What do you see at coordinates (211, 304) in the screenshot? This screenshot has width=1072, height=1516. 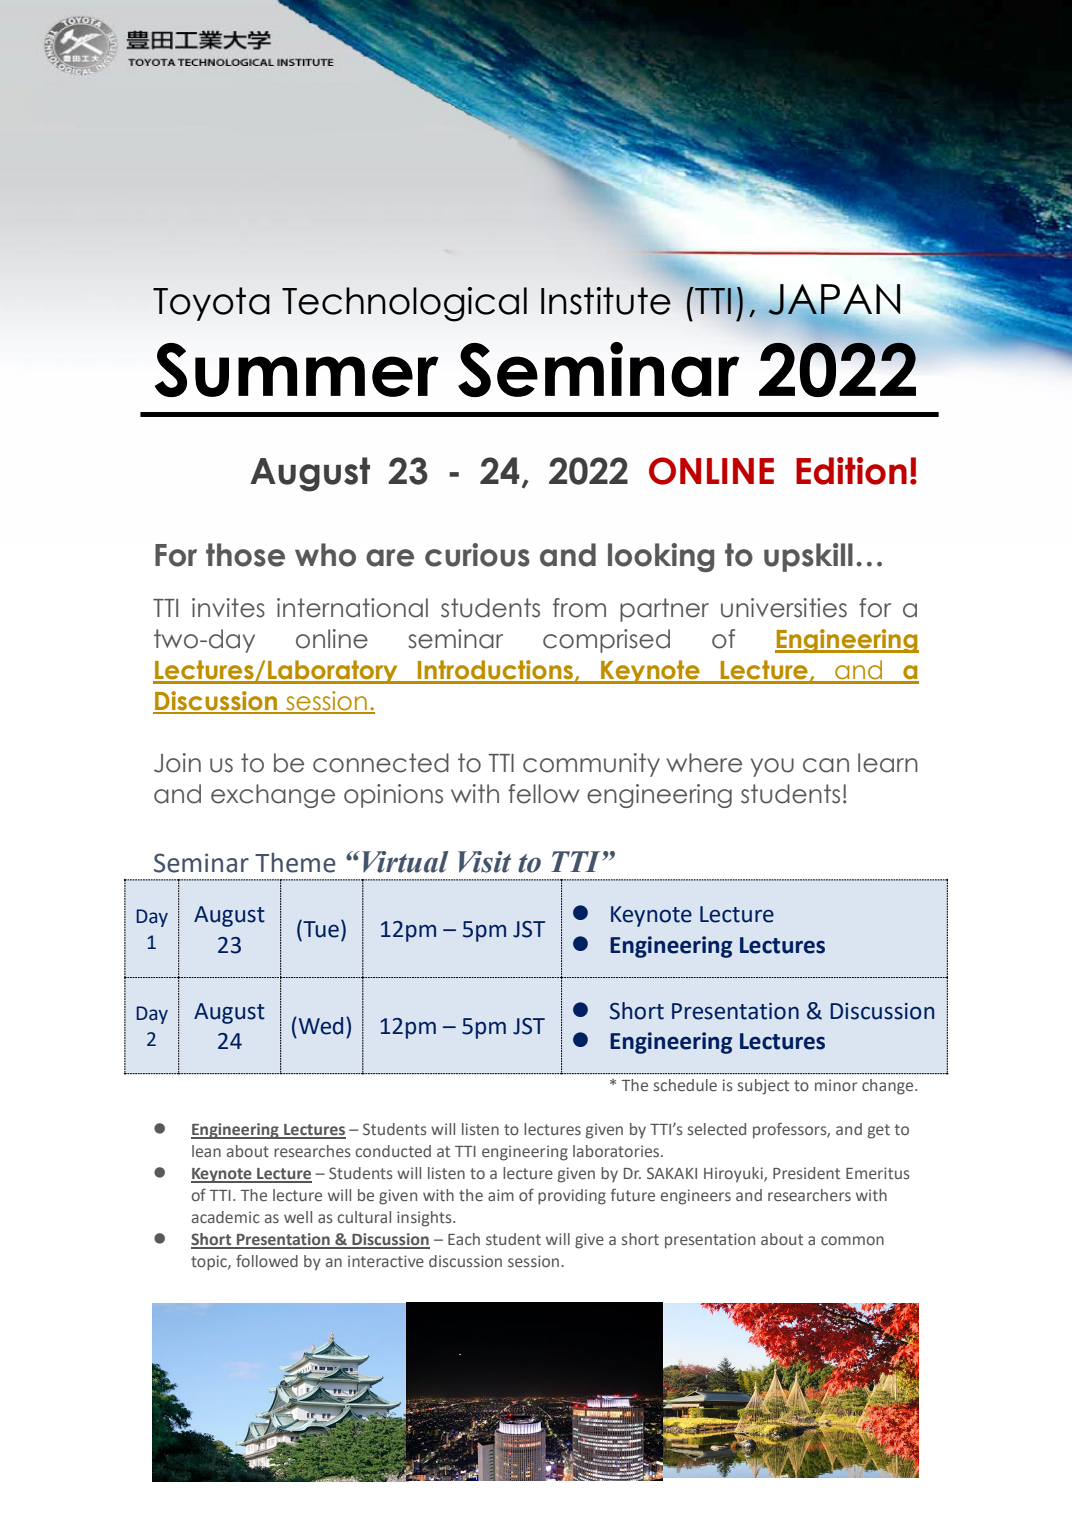 I see `Toyota` at bounding box center [211, 304].
